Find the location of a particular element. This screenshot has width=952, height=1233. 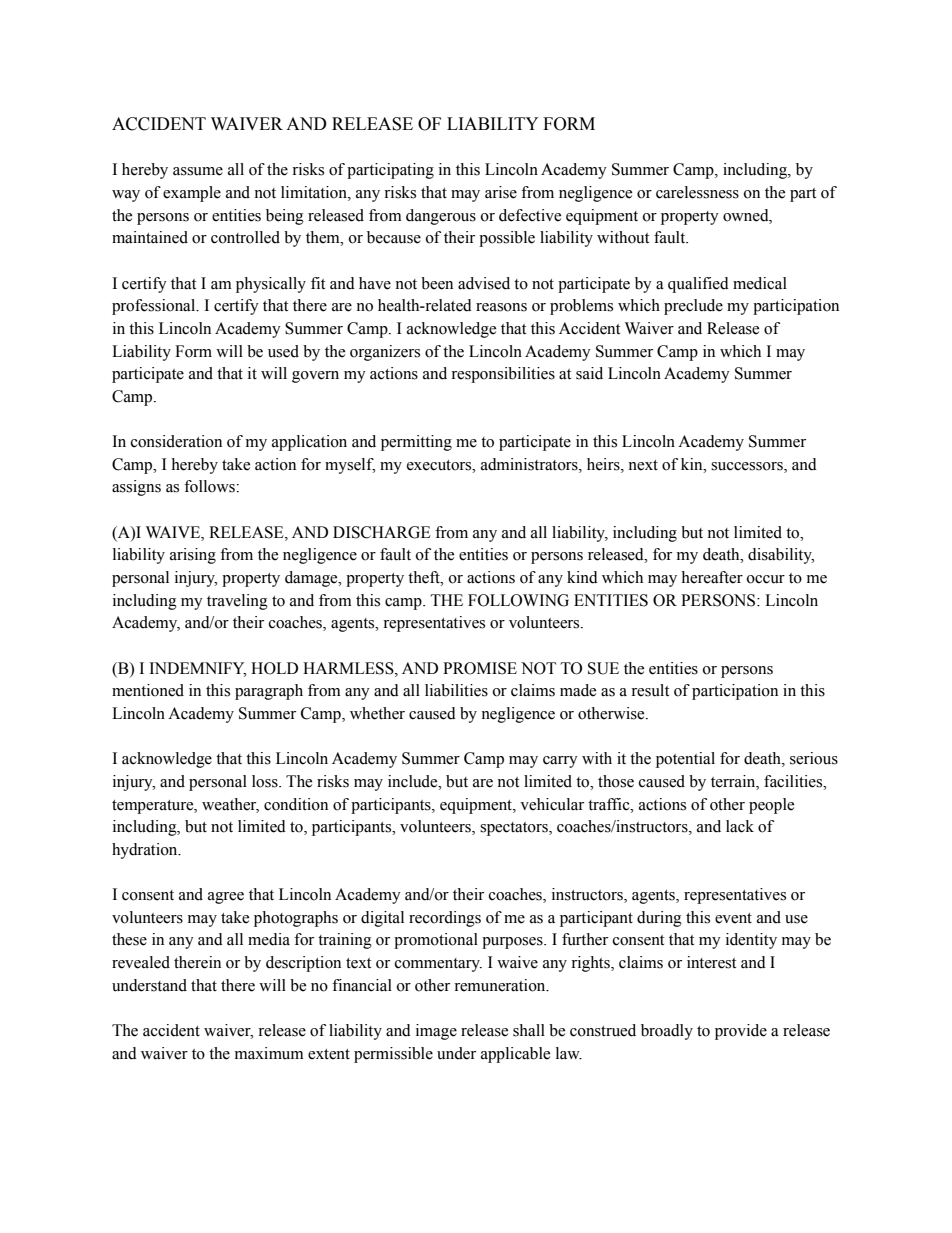

lack is located at coordinates (740, 826).
